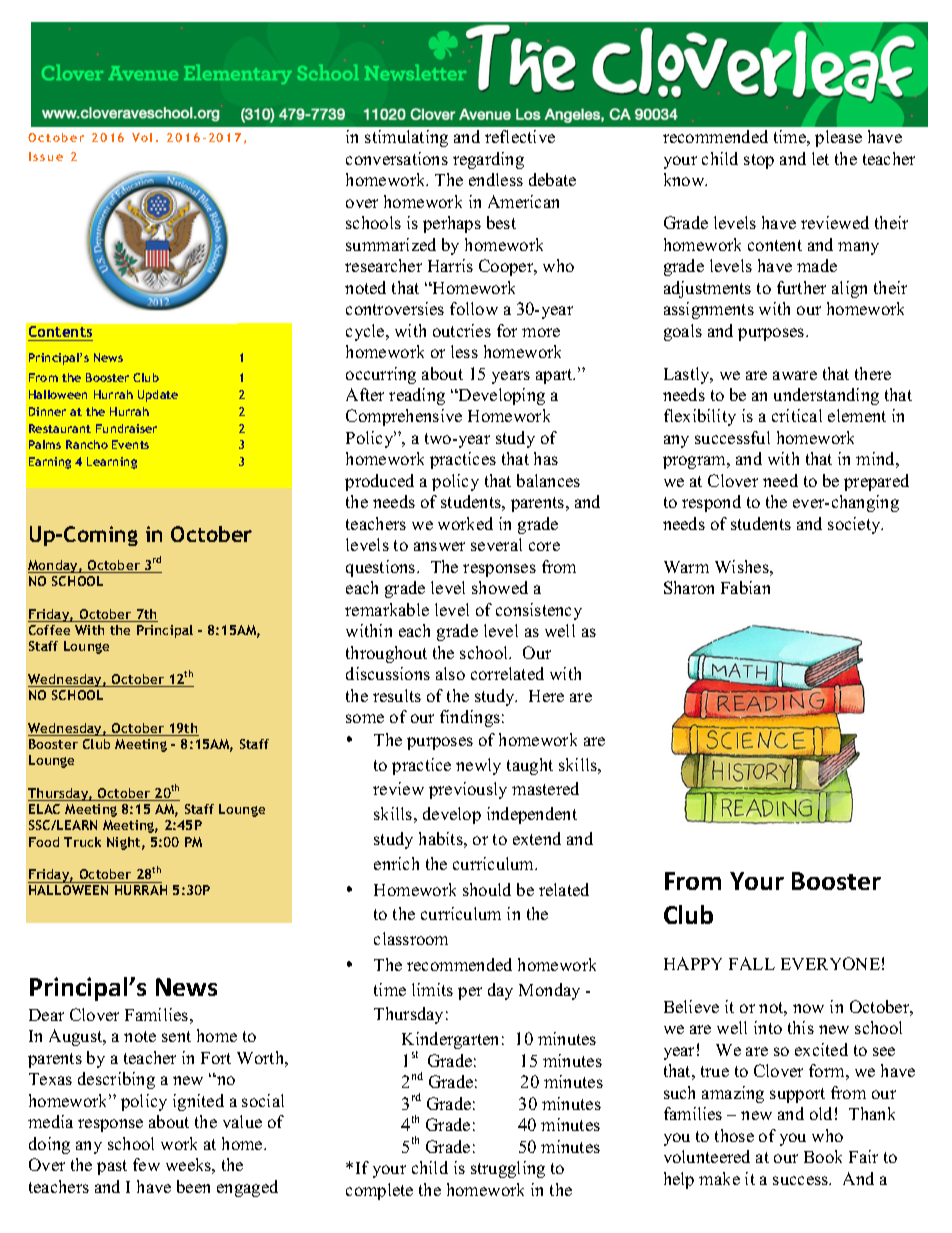 The image size is (952, 1233). What do you see at coordinates (46, 156) in the page?
I see `Issue` at bounding box center [46, 156].
